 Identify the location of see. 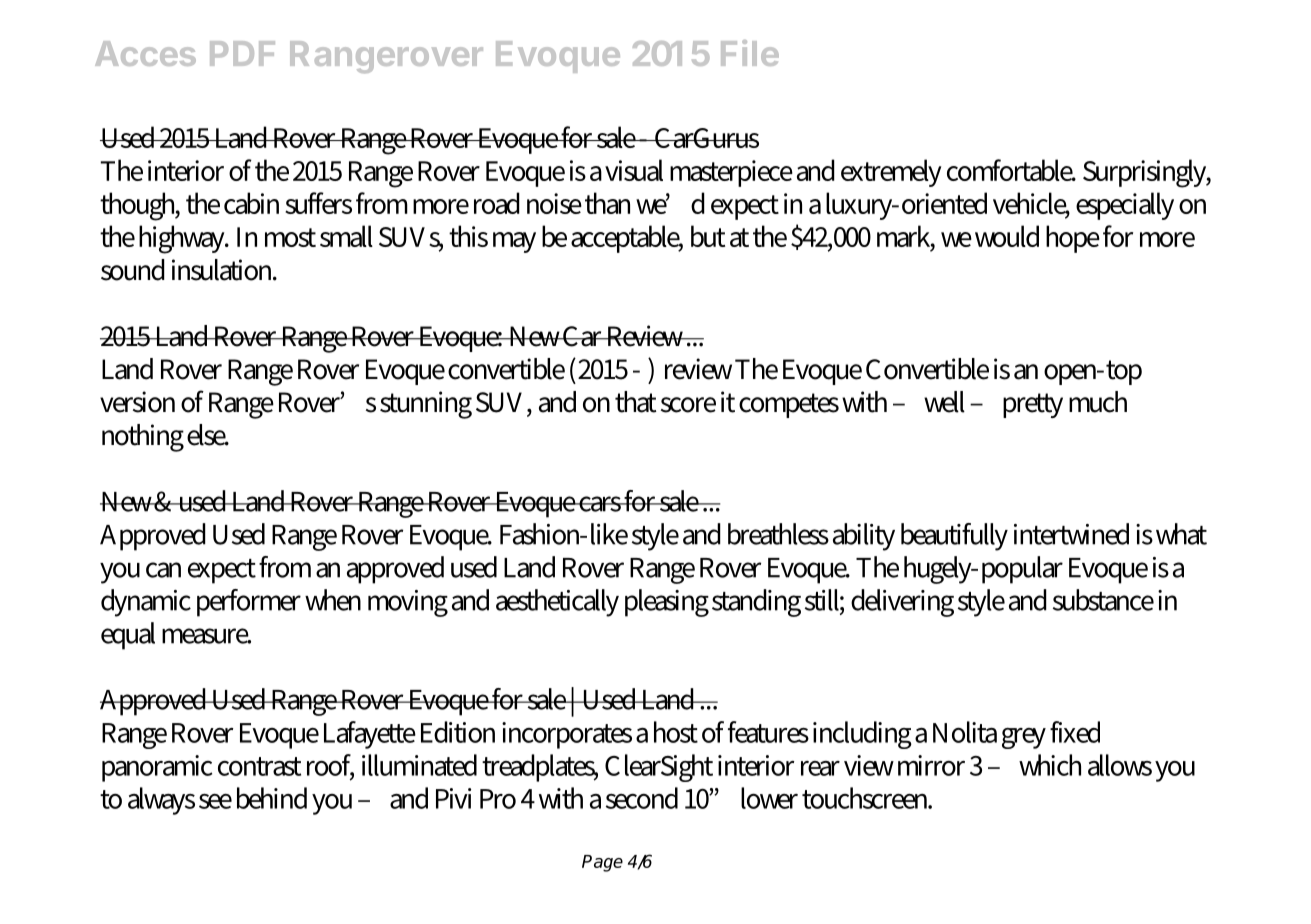
(215, 801).
